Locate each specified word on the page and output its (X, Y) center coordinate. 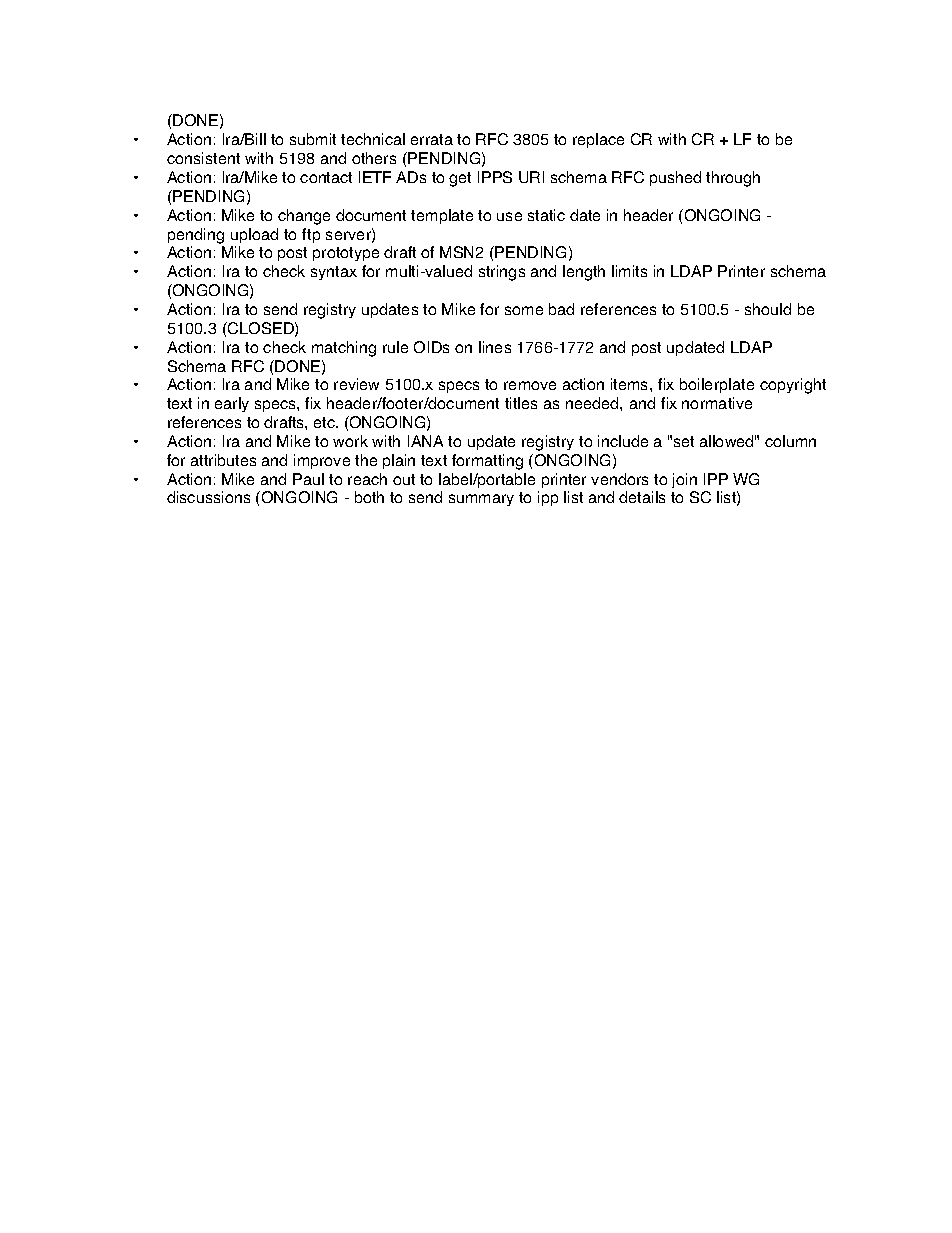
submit (313, 139)
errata (432, 139)
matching (344, 349)
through (733, 179)
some (524, 310)
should (768, 309)
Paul (308, 479)
